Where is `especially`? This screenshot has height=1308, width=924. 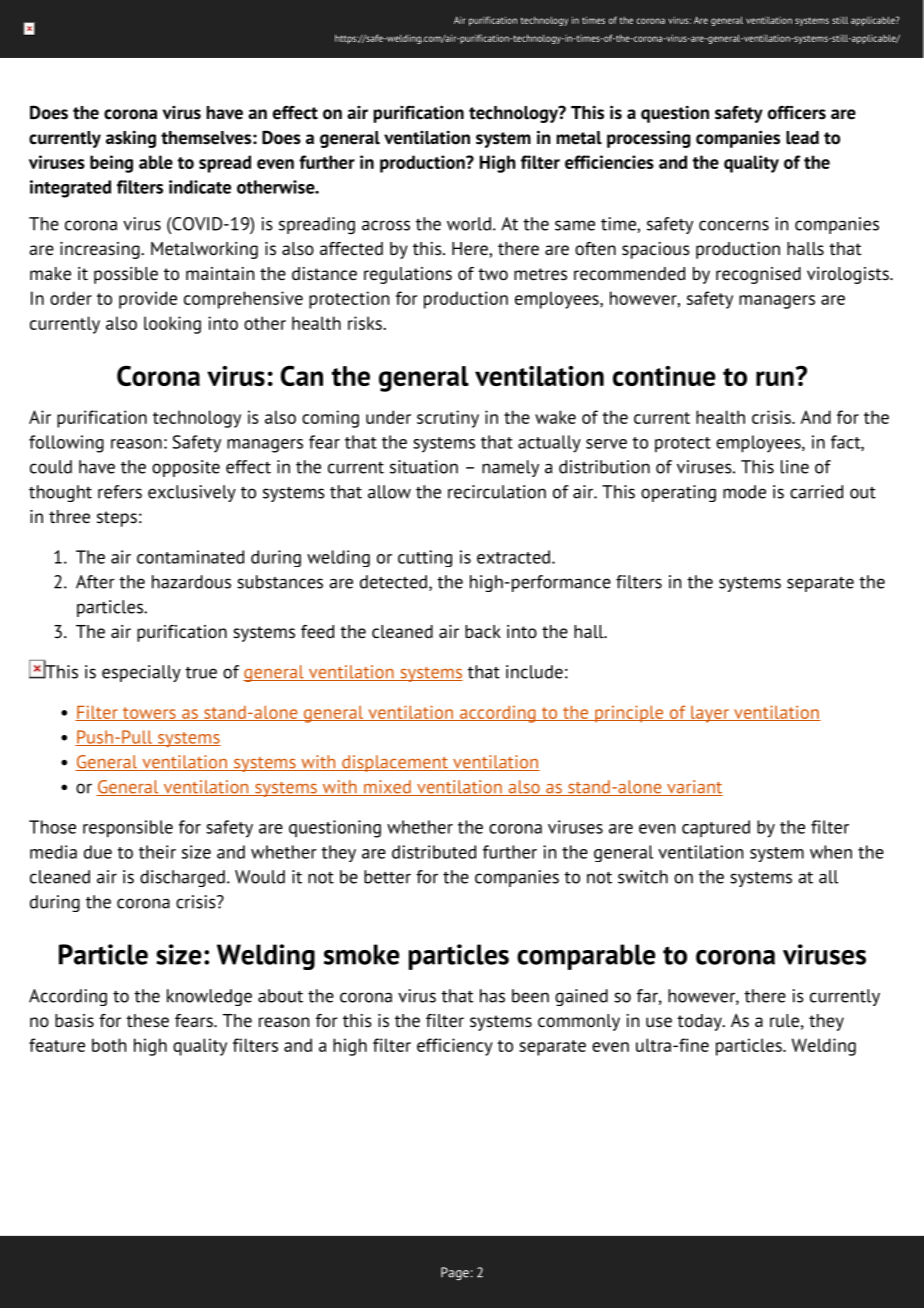 especially is located at coordinates (141, 673).
